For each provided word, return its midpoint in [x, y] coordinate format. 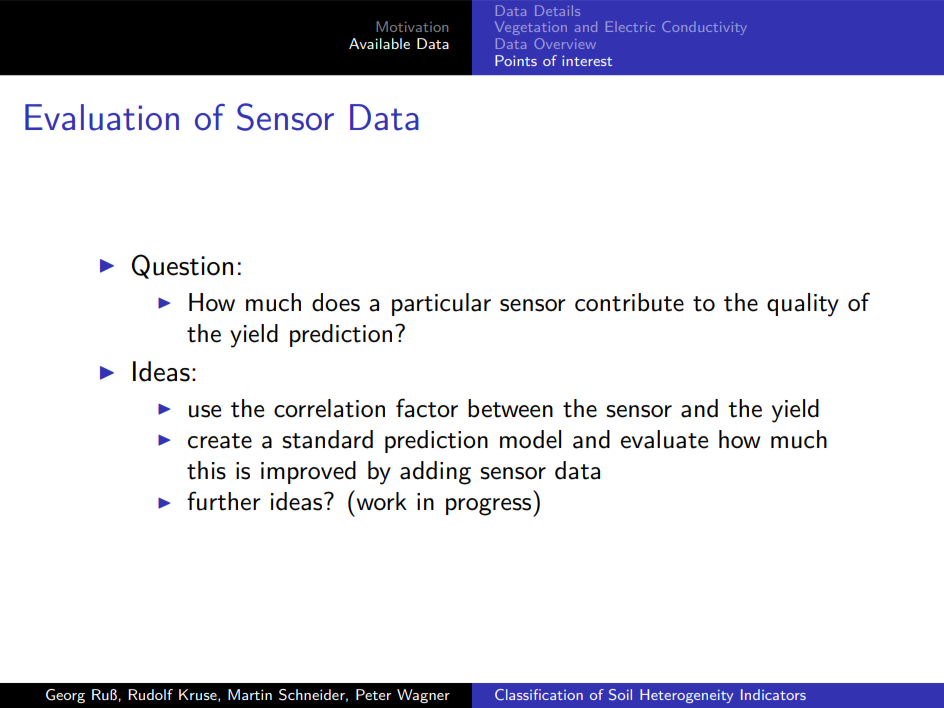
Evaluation [102, 117]
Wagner [423, 696]
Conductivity [704, 28]
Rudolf [150, 694]
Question [182, 266]
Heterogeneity [686, 696]
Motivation [412, 26]
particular [441, 304]
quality [803, 305]
